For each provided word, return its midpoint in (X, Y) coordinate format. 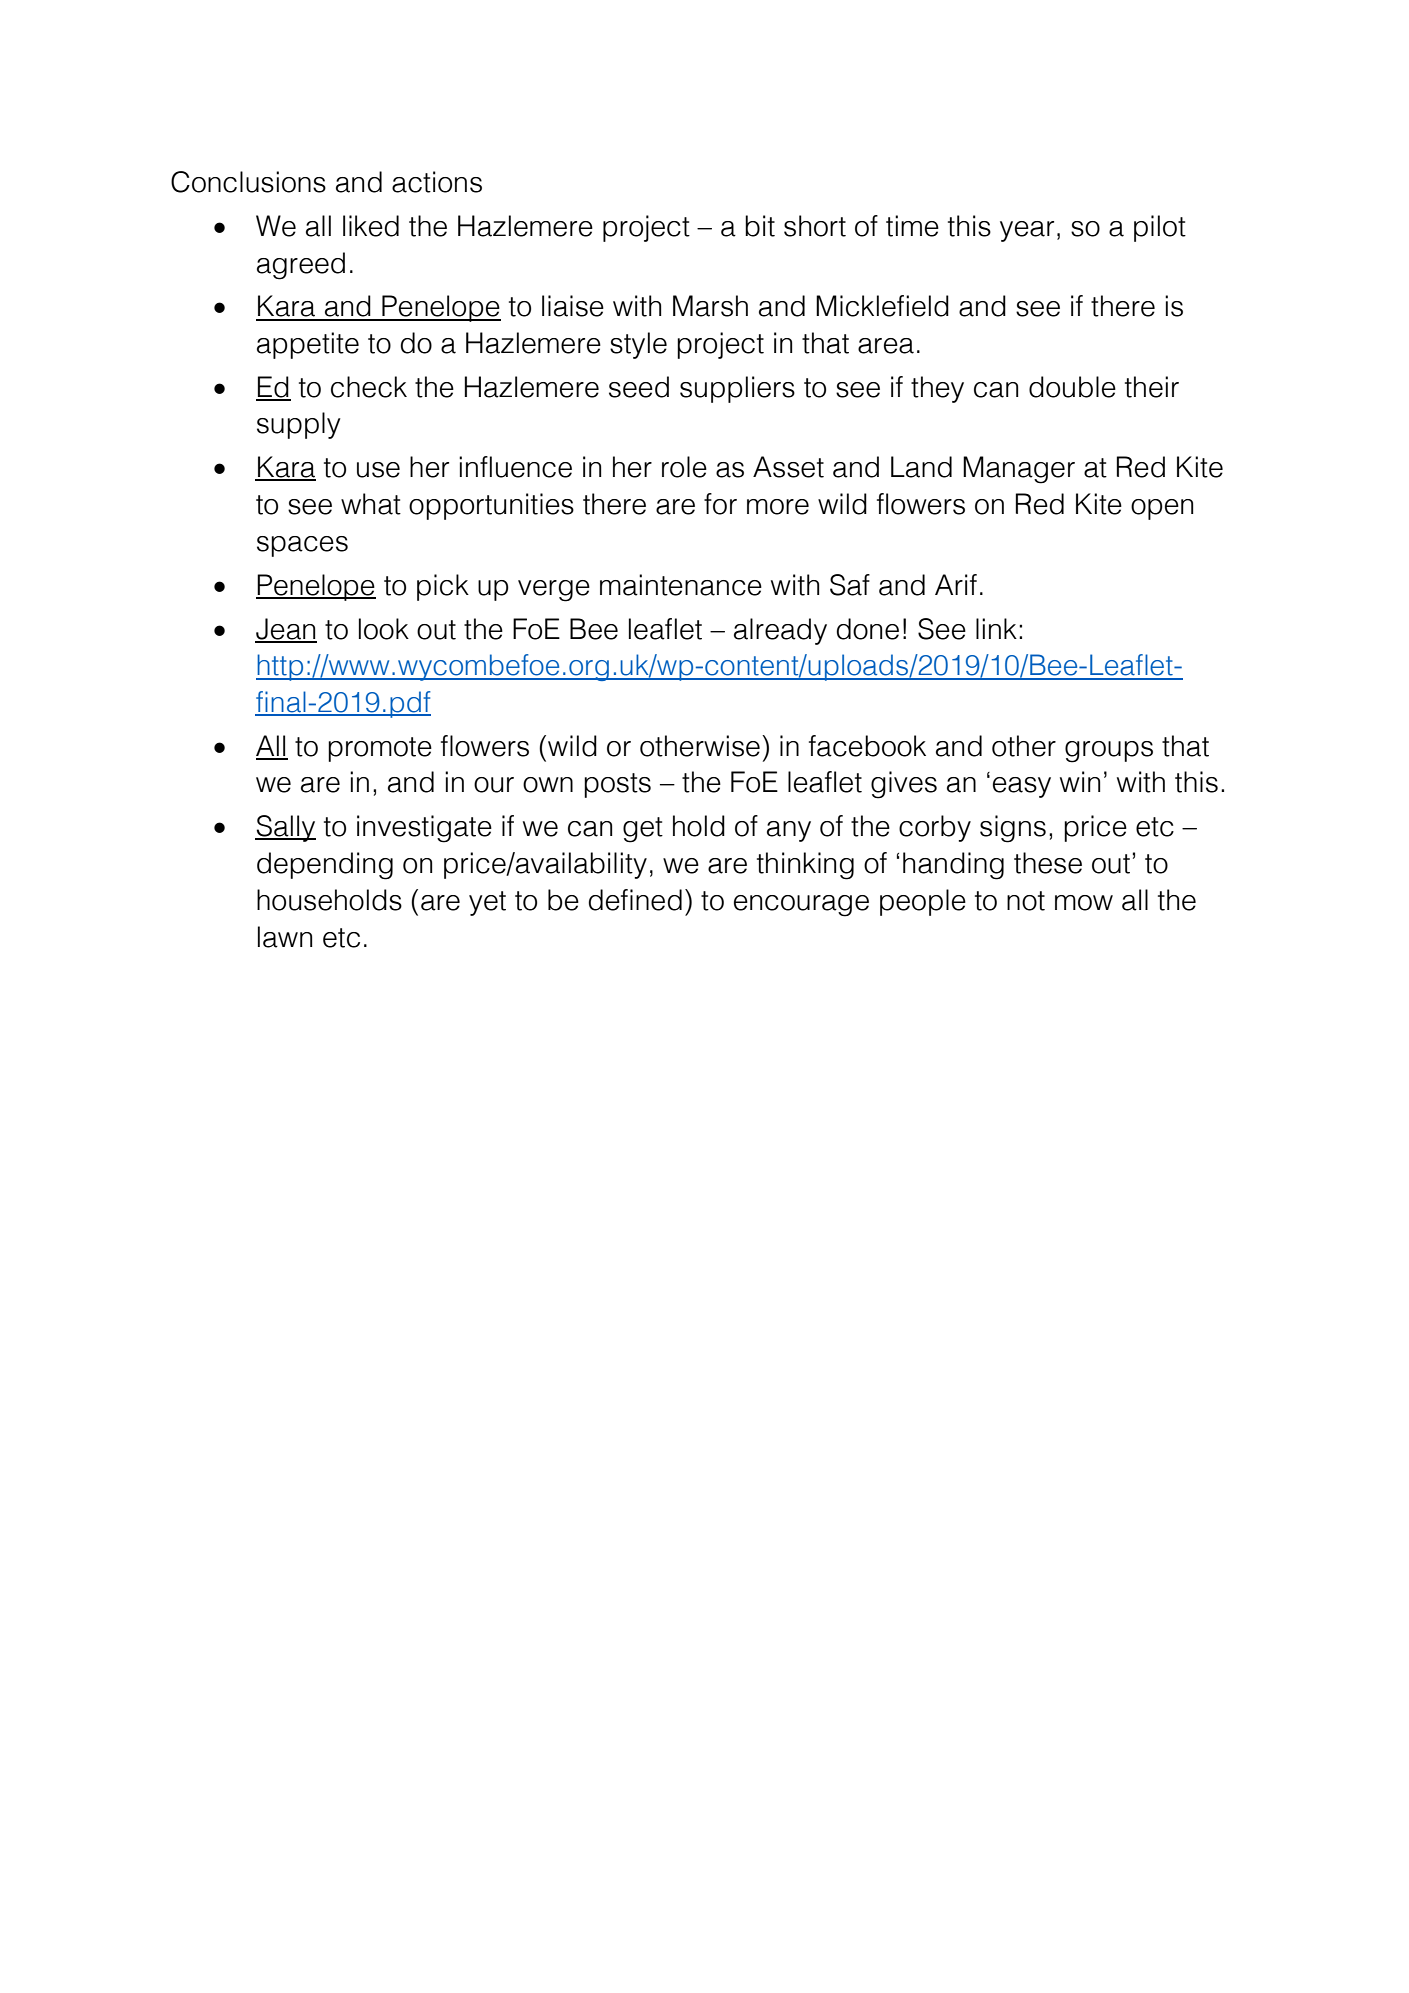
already (780, 631)
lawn (285, 937)
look (384, 629)
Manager (1019, 470)
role (684, 467)
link (996, 628)
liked (371, 226)
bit (760, 226)
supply (299, 425)
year (1027, 231)
